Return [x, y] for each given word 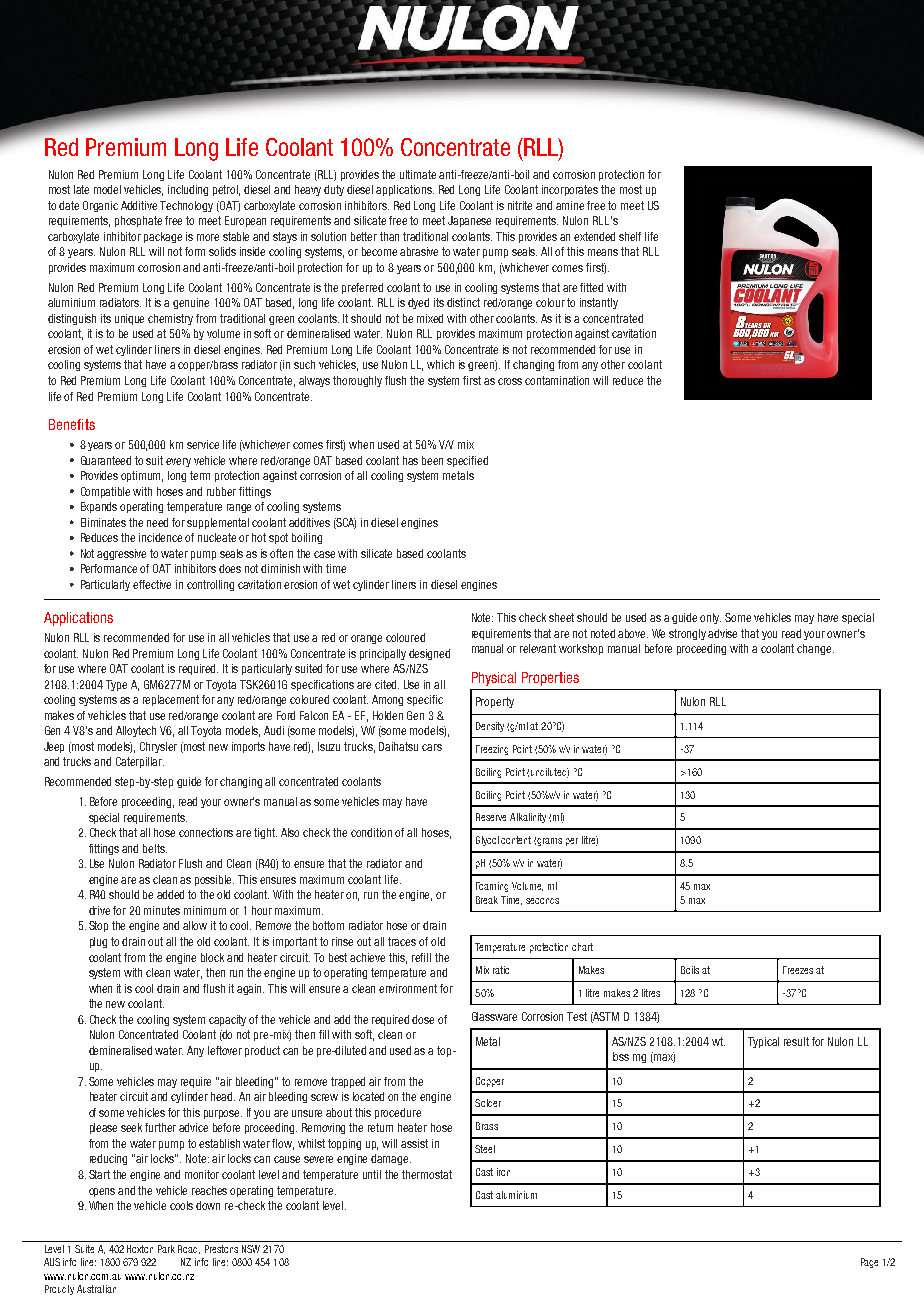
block [212, 957]
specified [467, 461]
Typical [763, 1042]
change [815, 649]
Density [490, 727]
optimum [142, 476]
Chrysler [158, 747]
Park [166, 1249]
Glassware [494, 1016]
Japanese [469, 221]
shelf [630, 236]
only [710, 618]
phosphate [138, 221]
